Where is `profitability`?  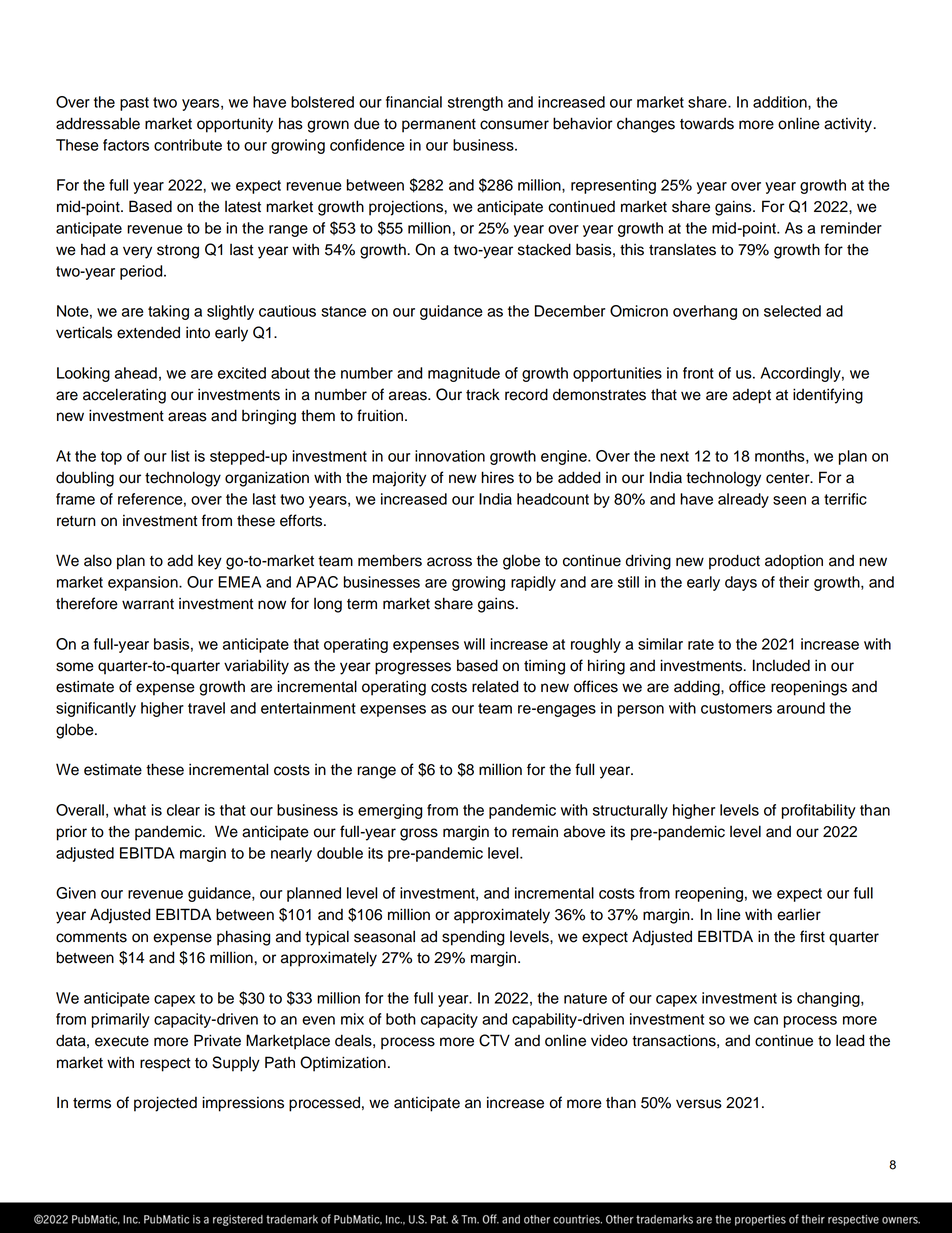 profitability is located at coordinates (819, 811).
